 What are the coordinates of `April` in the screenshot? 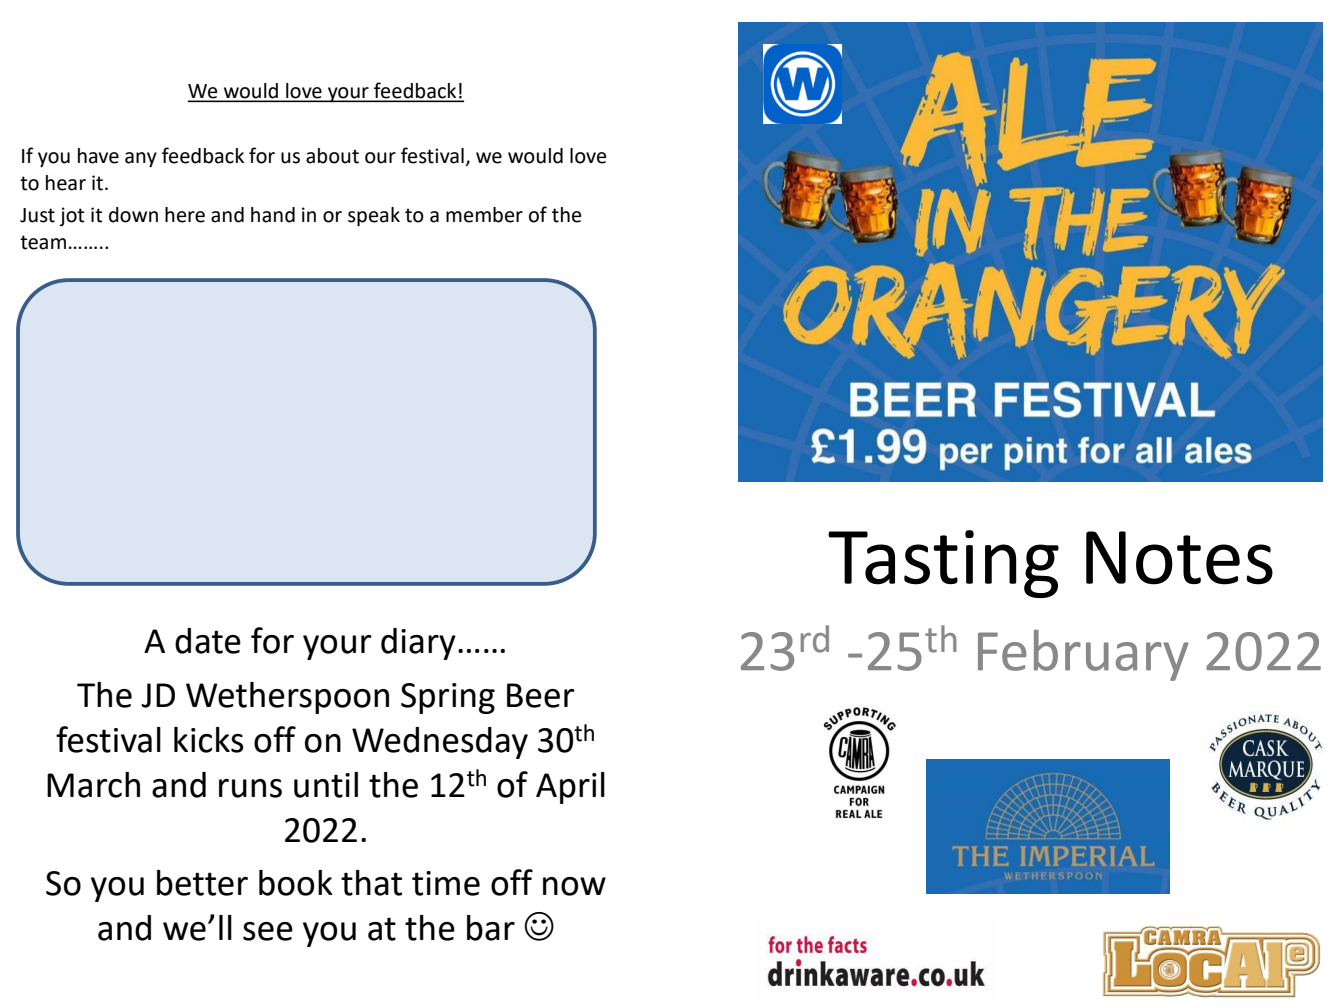 It's located at (570, 788).
